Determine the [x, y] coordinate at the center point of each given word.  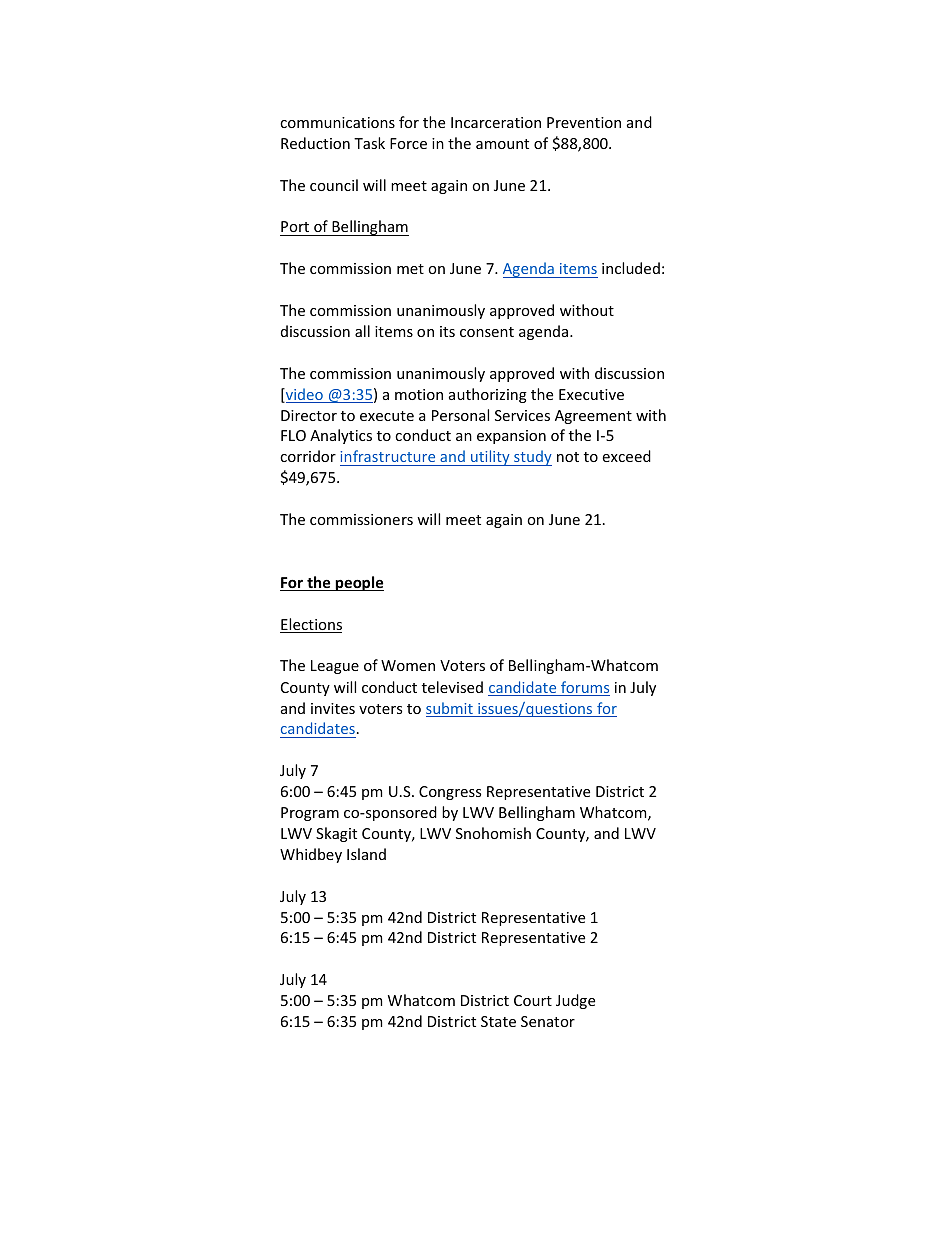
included [631, 268]
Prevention [584, 122]
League [335, 667]
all [362, 331]
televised [452, 687]
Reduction [315, 143]
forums [584, 688]
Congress [450, 793]
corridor [308, 456]
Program [310, 814]
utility [490, 458]
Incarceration [496, 122]
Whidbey [311, 855]
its [447, 331]
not [568, 457]
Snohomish [493, 833]
